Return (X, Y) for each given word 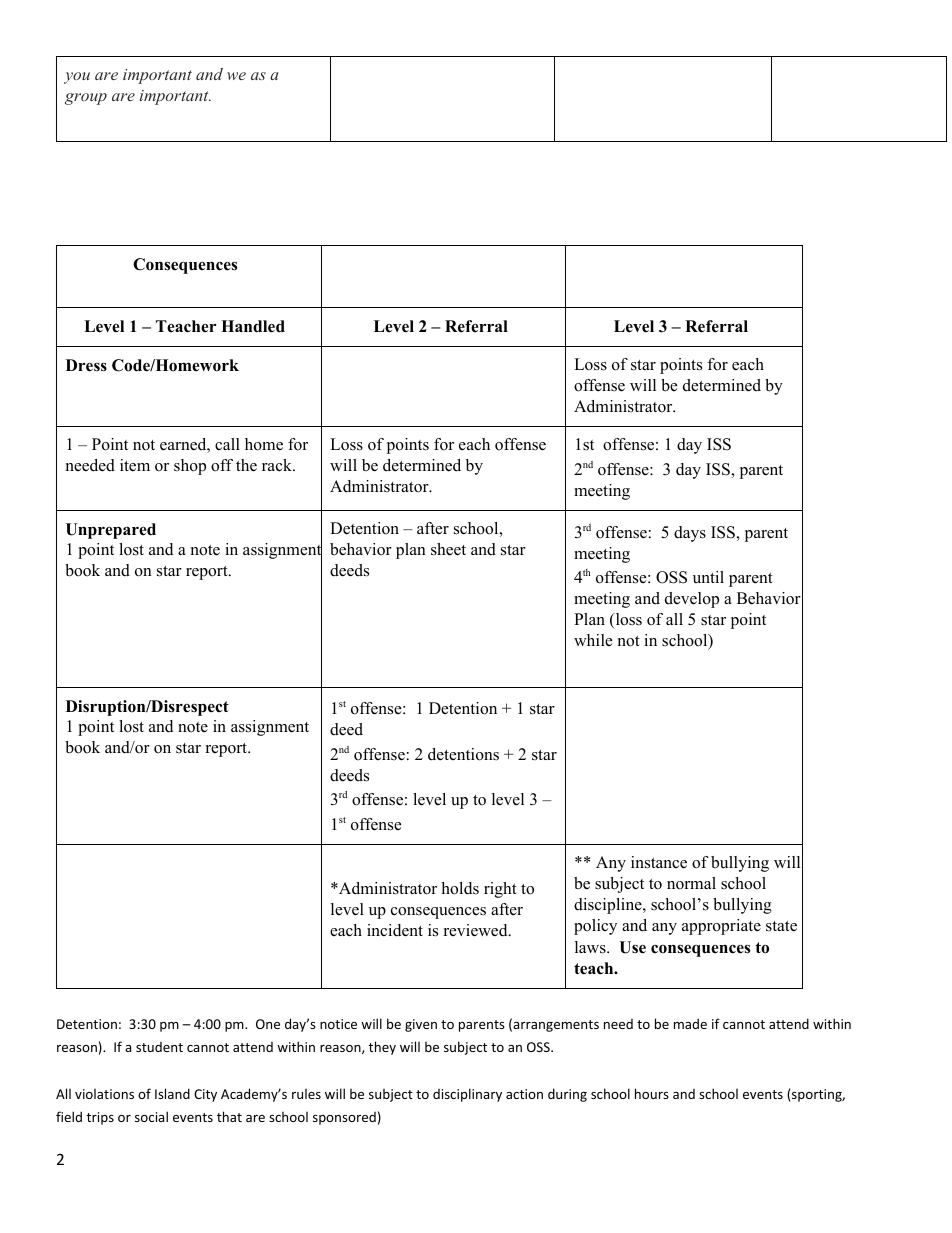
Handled (253, 326)
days (690, 534)
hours (652, 1093)
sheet (448, 549)
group (86, 99)
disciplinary (467, 1095)
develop (692, 600)
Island (172, 1093)
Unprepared (111, 531)
